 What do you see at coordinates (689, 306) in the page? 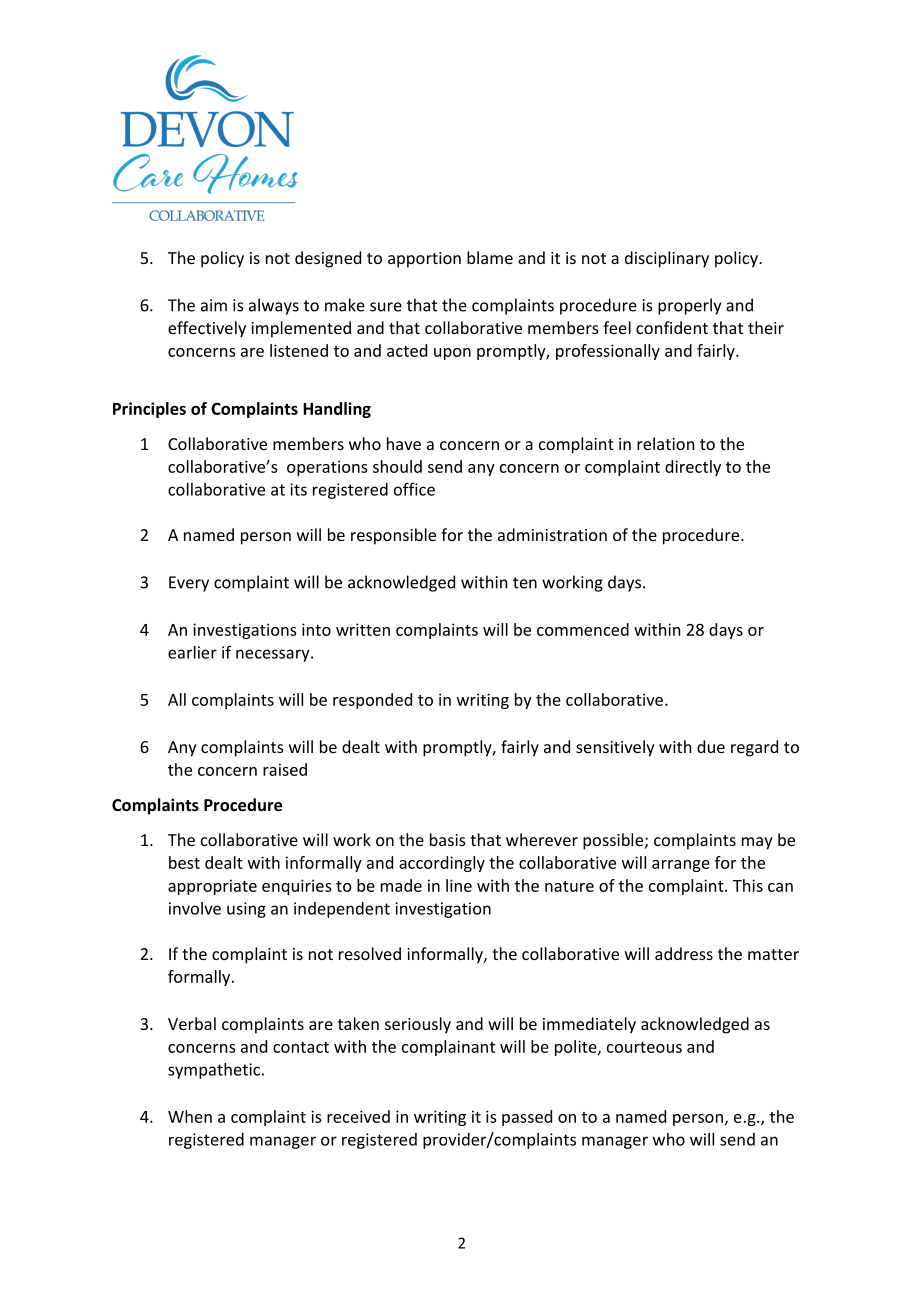
I see `properly` at bounding box center [689, 306].
